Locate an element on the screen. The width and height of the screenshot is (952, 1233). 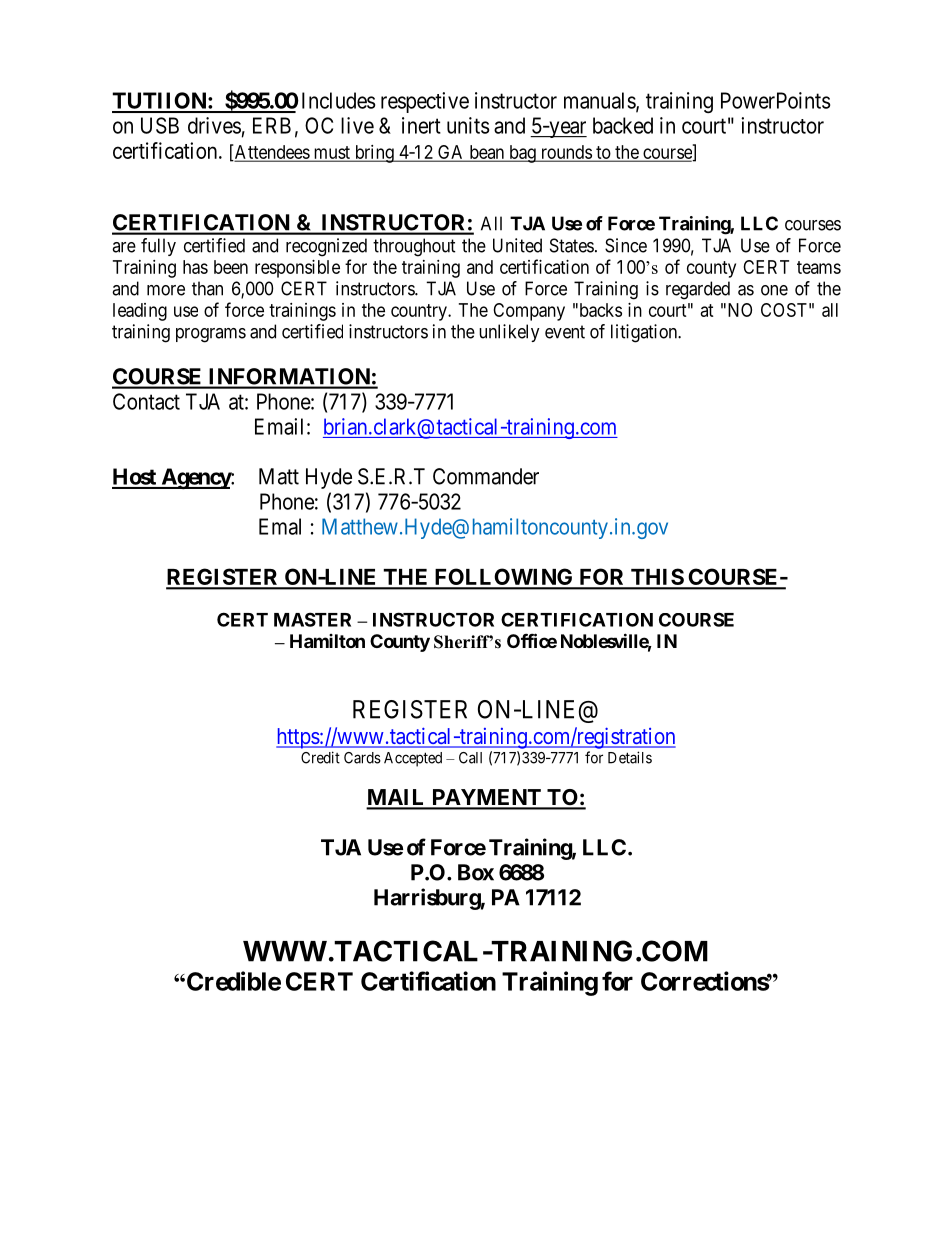
regarded is located at coordinates (698, 290).
